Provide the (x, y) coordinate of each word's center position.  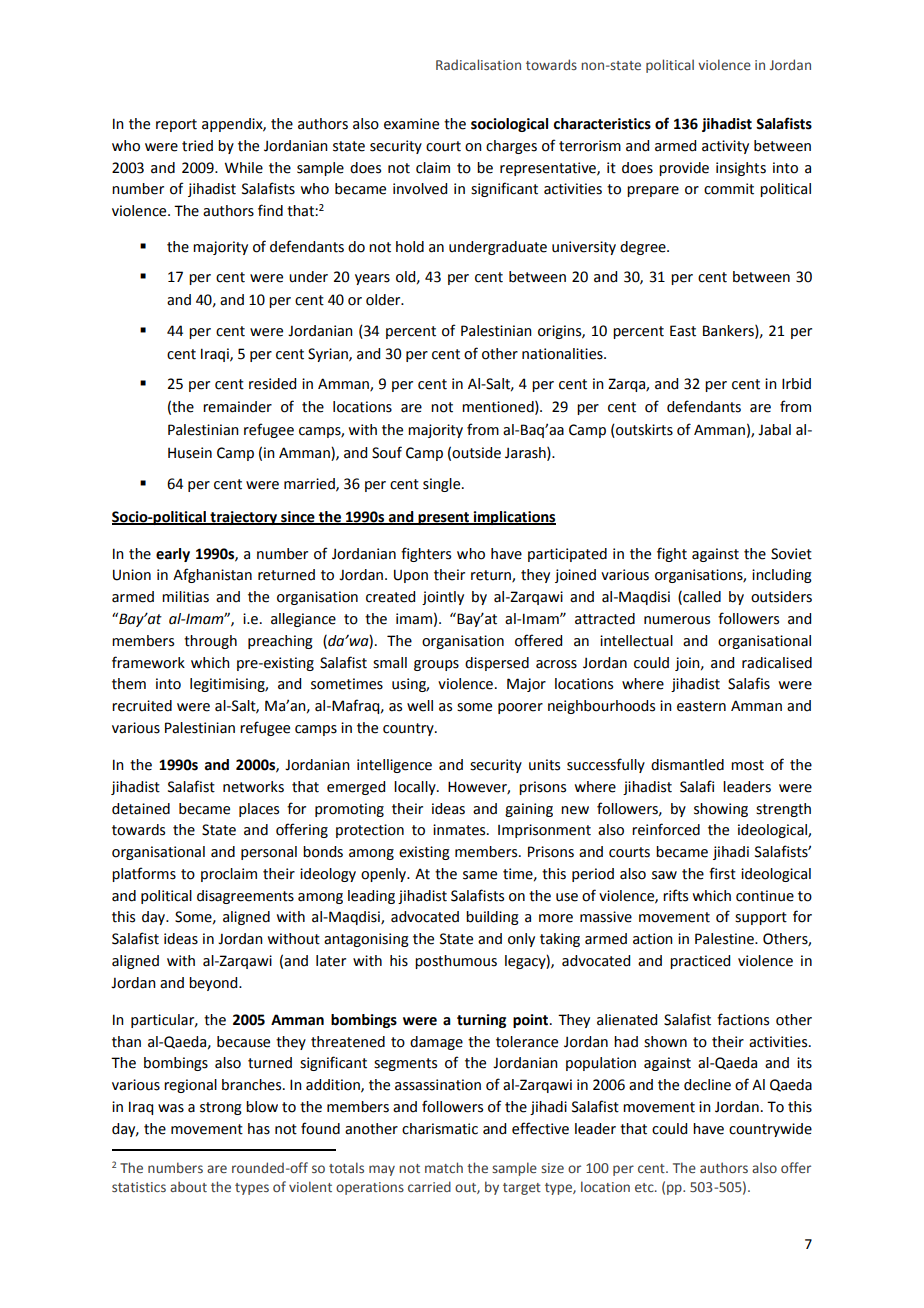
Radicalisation (478, 64)
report (176, 125)
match (444, 1167)
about (188, 1186)
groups (436, 665)
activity (725, 147)
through (210, 642)
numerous (677, 620)
